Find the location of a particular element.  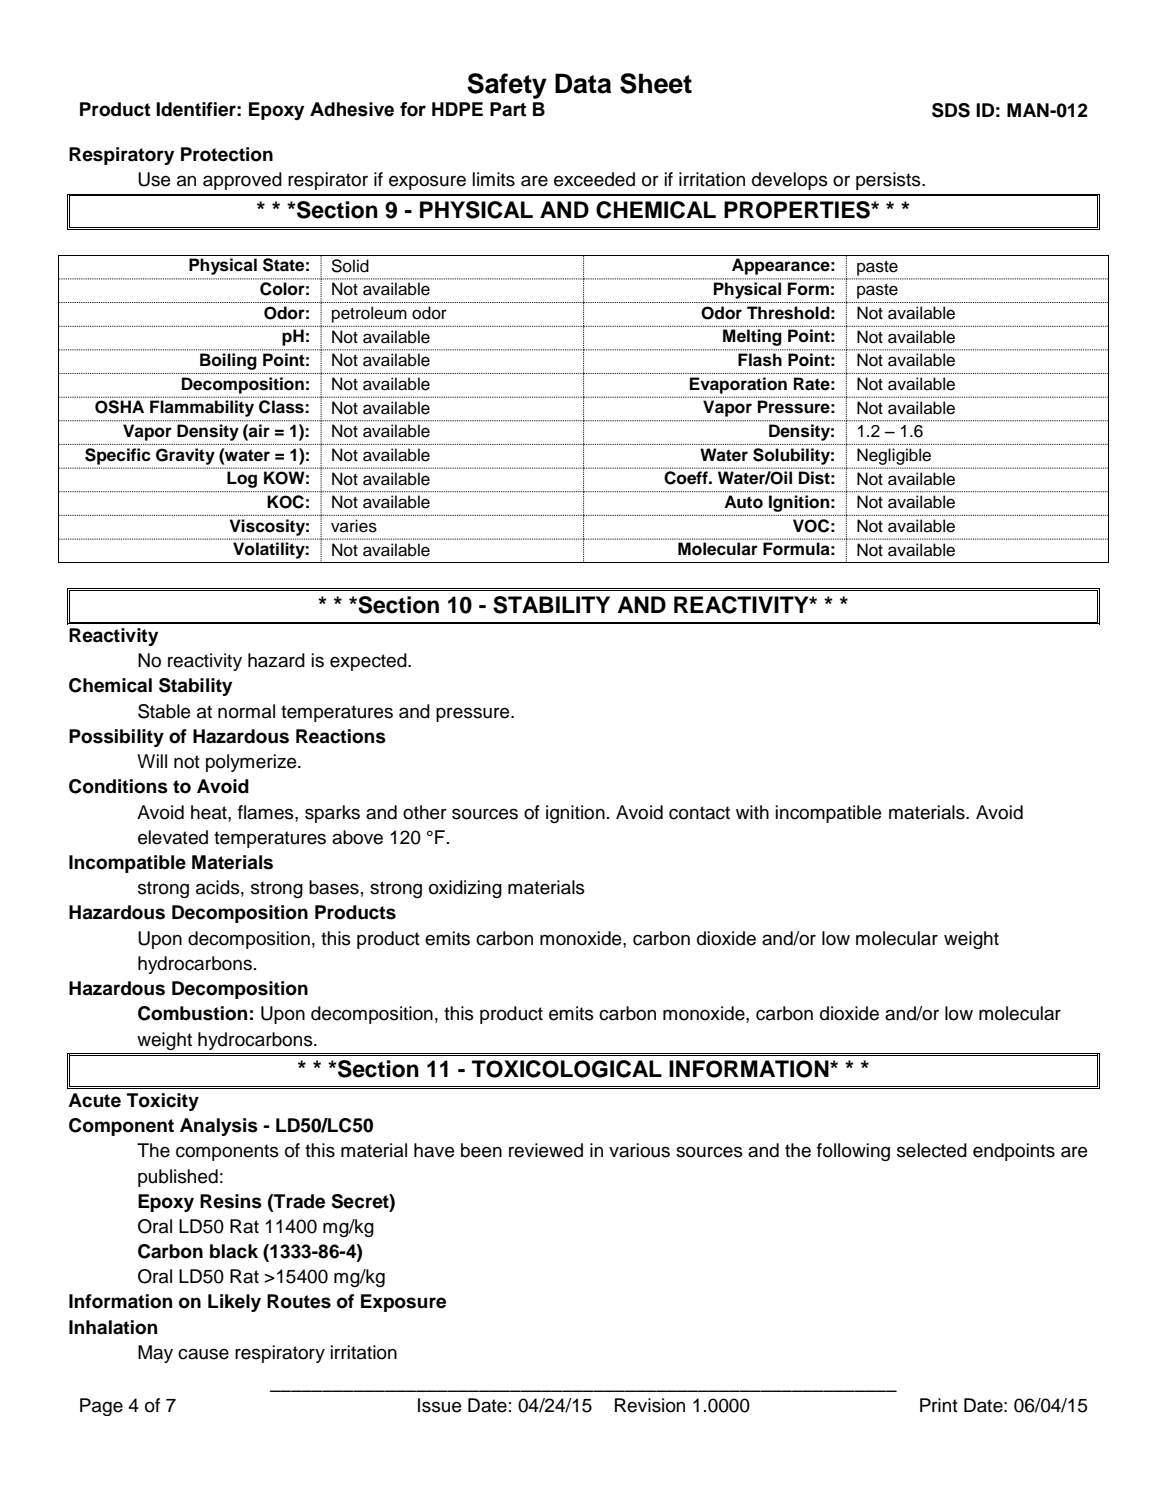

Issue is located at coordinates (439, 1405).
